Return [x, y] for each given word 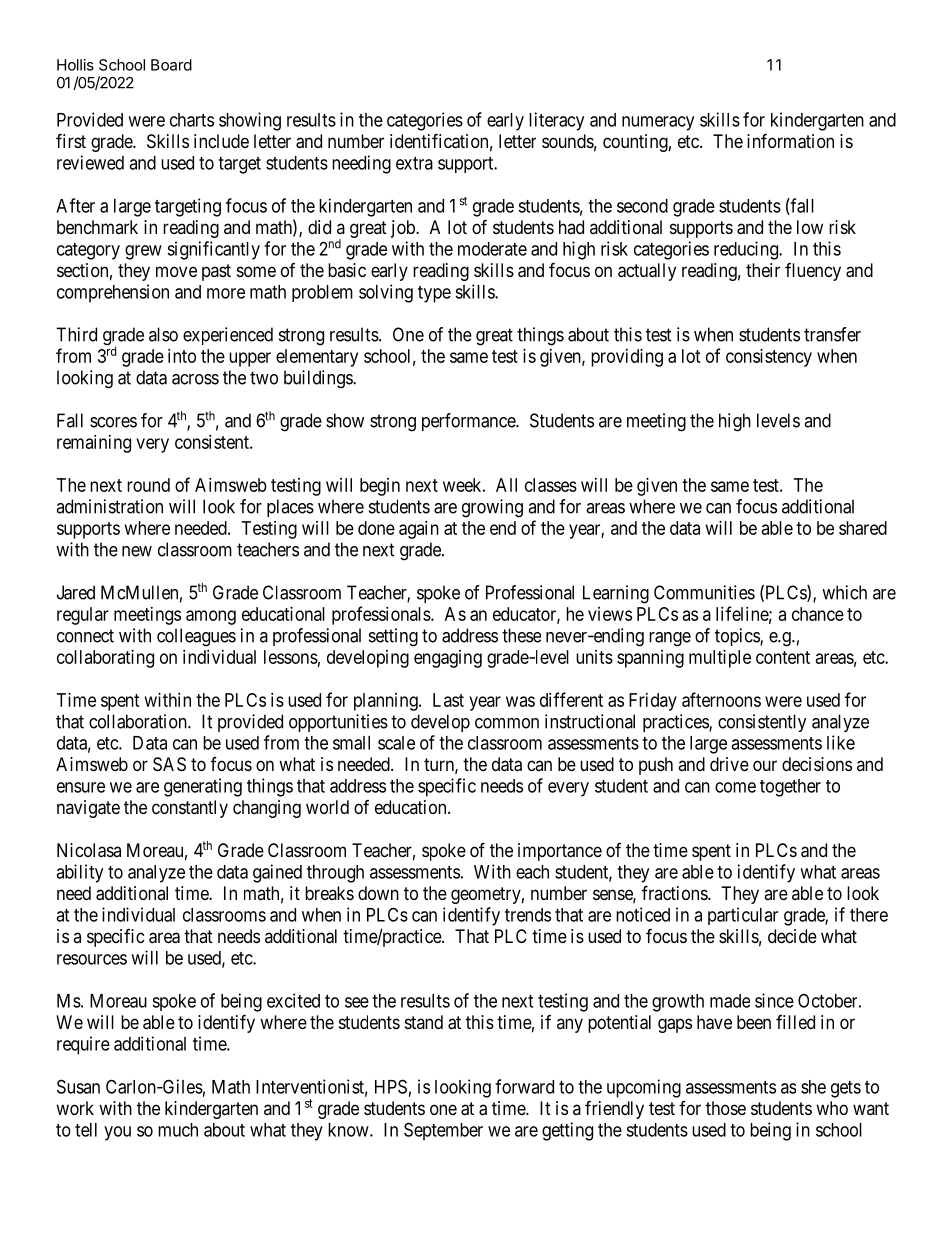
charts [192, 120]
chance [818, 614]
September [443, 1131]
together [790, 788]
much [178, 1130]
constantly [190, 809]
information [790, 141]
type [434, 294]
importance [560, 852]
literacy [556, 121]
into [182, 356]
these [521, 635]
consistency [769, 358]
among [211, 617]
